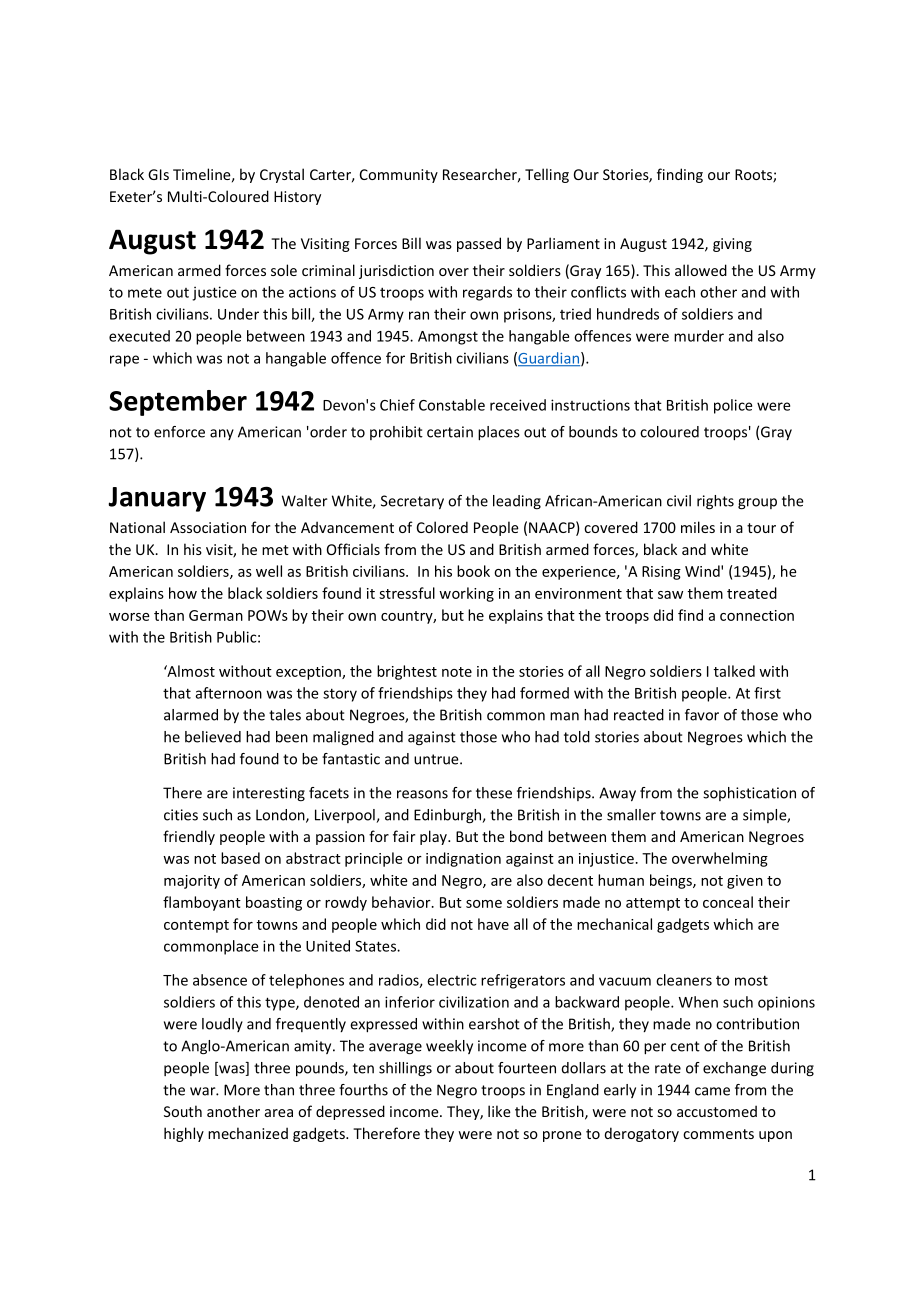  Describe the element at coordinates (208, 527) in the page. I see `Association` at that location.
